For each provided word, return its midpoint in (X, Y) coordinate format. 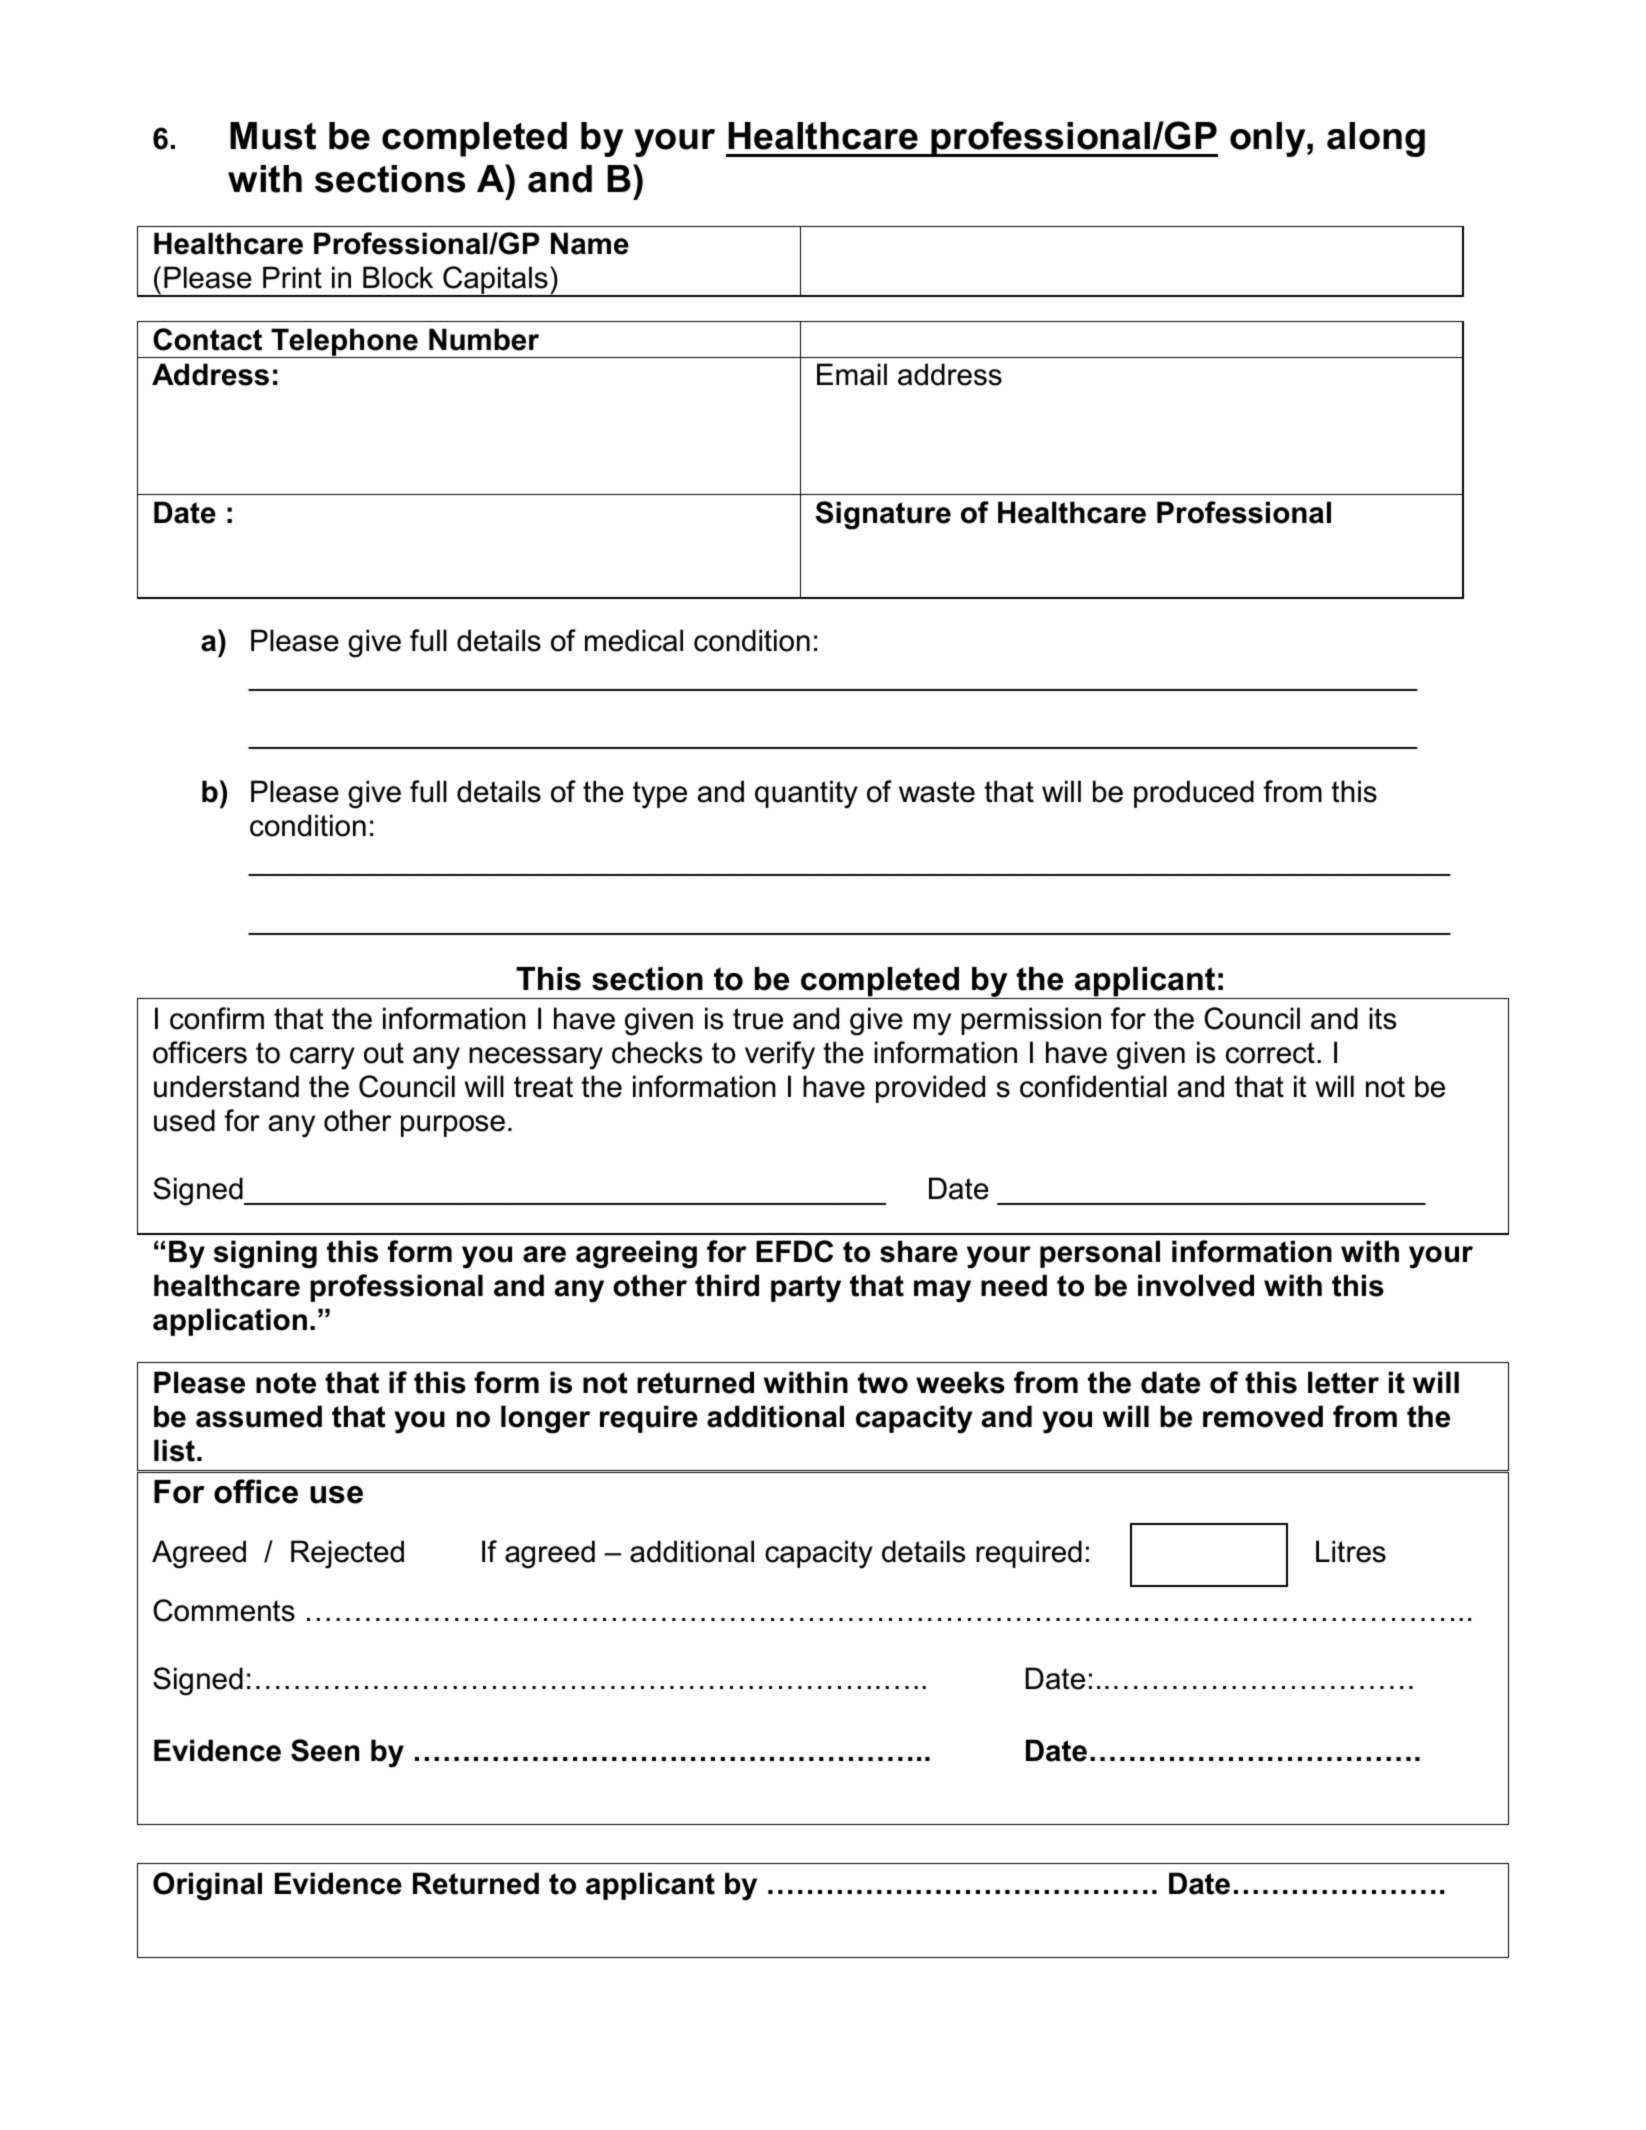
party (806, 1289)
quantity (806, 794)
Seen (325, 1750)
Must (273, 136)
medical (634, 640)
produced (1194, 794)
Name (590, 243)
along (1376, 139)
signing (265, 1254)
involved (1196, 1285)
